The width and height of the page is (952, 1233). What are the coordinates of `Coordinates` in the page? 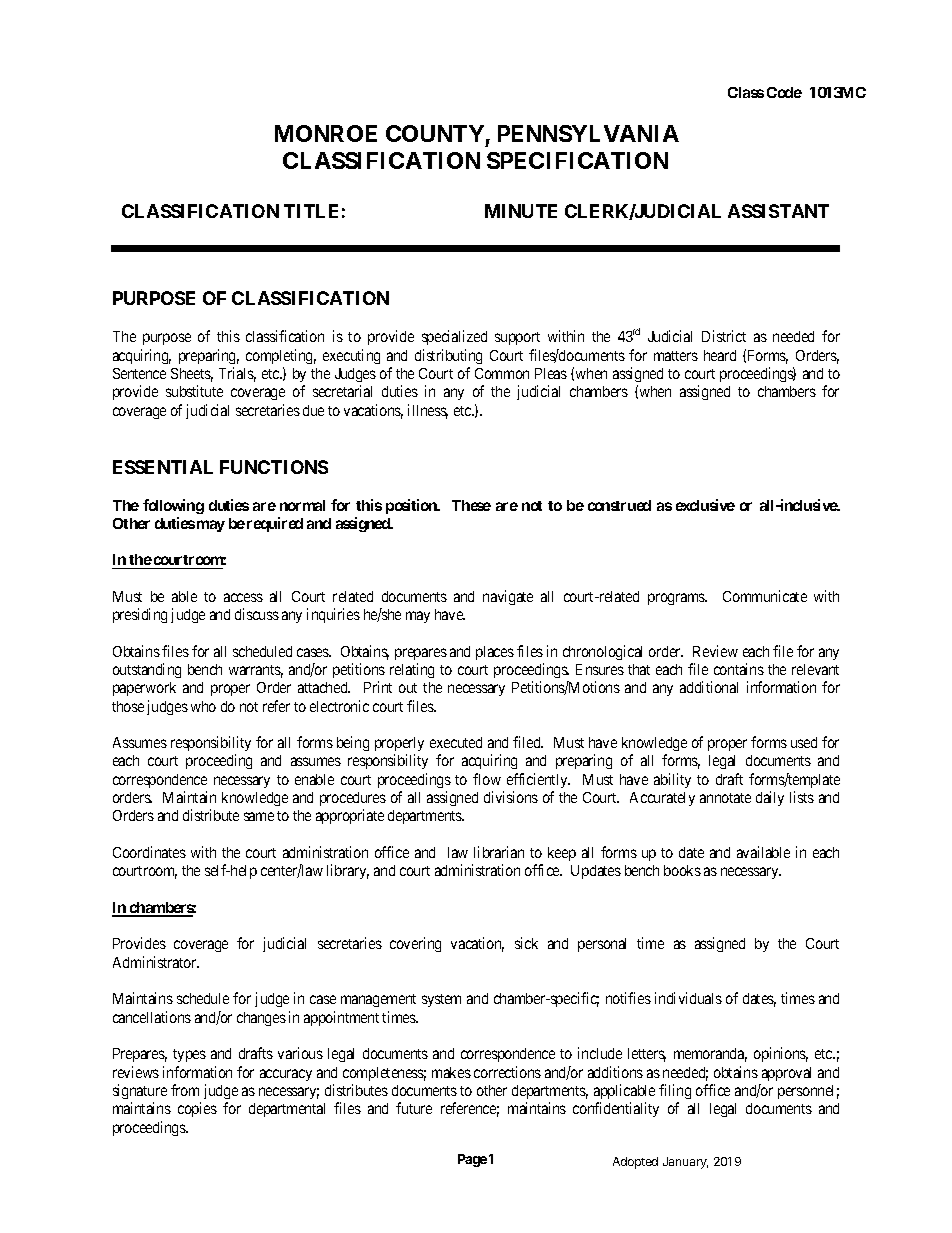 It's located at (149, 852).
